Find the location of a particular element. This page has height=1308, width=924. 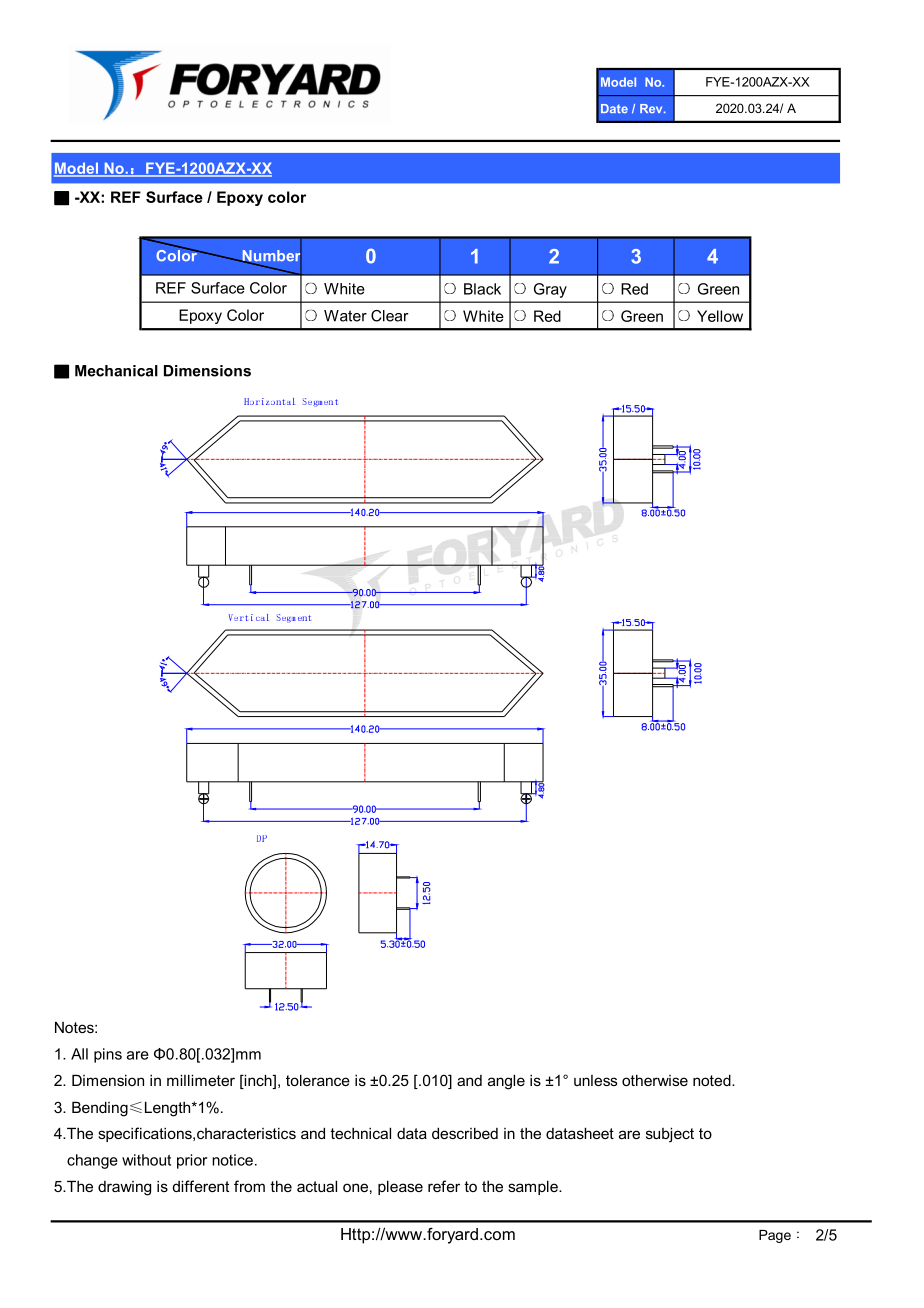

subject is located at coordinates (670, 1135).
